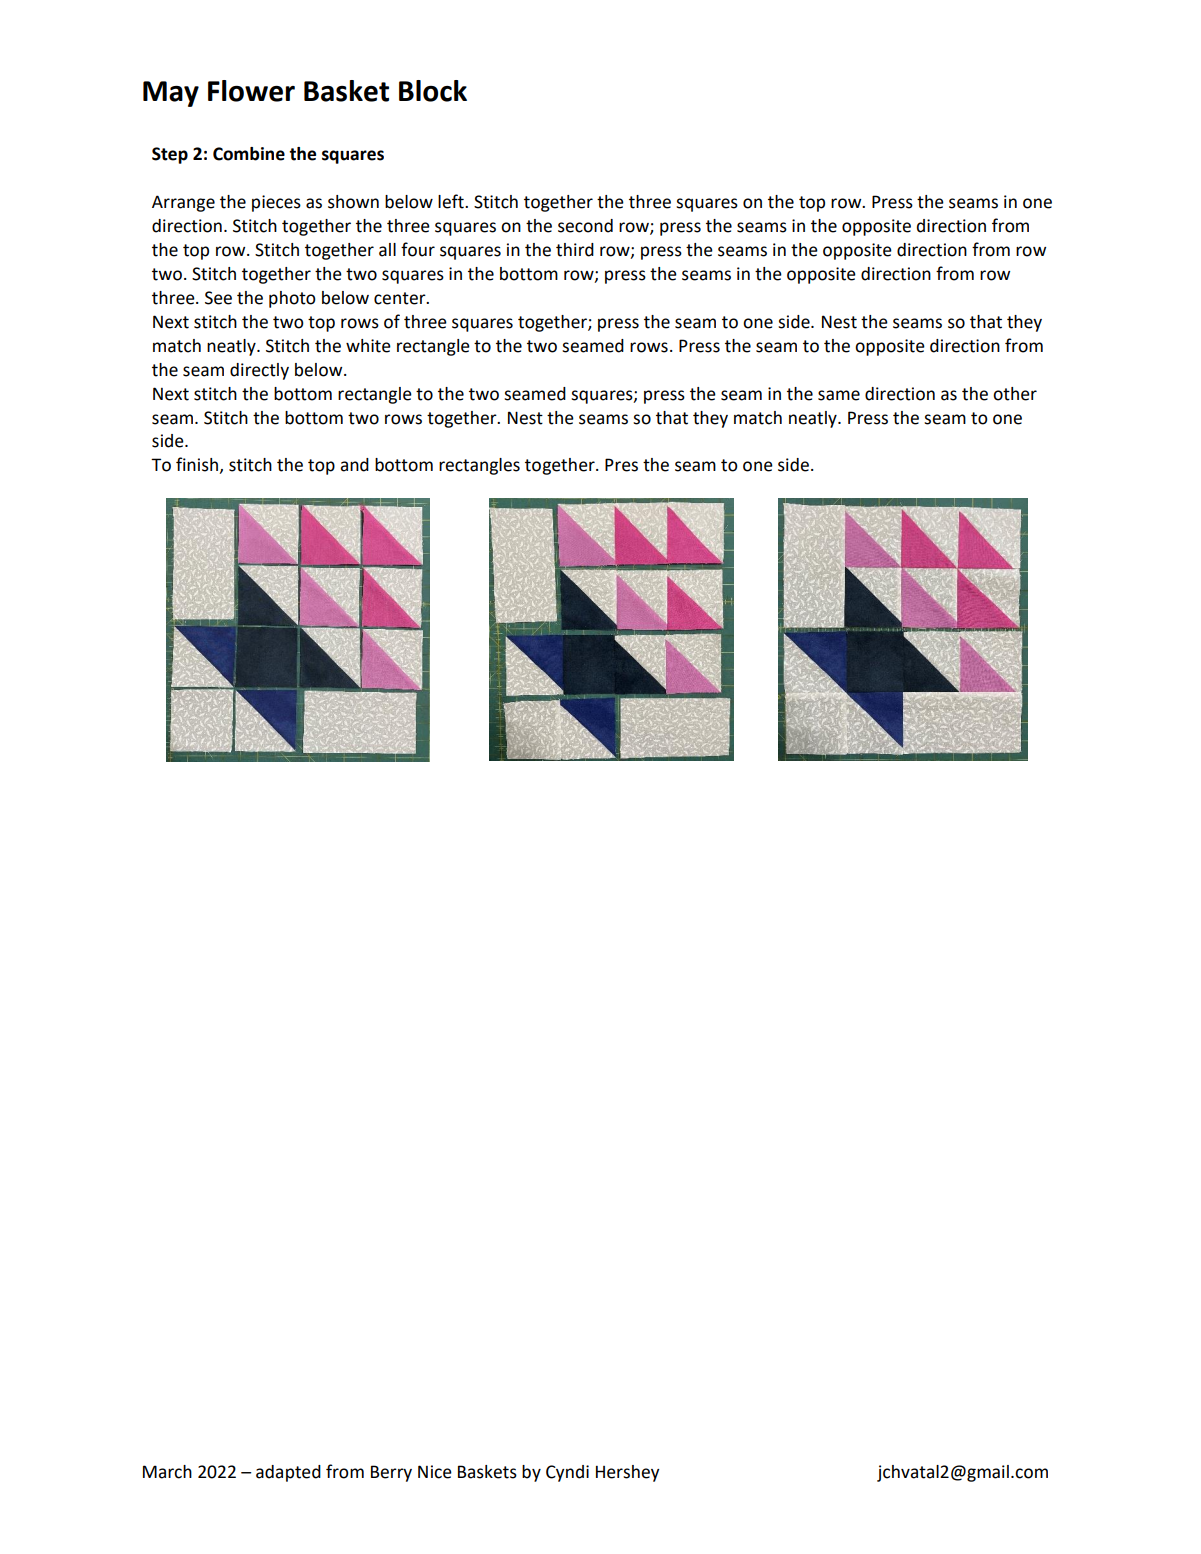 The height and width of the screenshot is (1554, 1201). What do you see at coordinates (435, 1472) in the screenshot?
I see `Nice` at bounding box center [435, 1472].
